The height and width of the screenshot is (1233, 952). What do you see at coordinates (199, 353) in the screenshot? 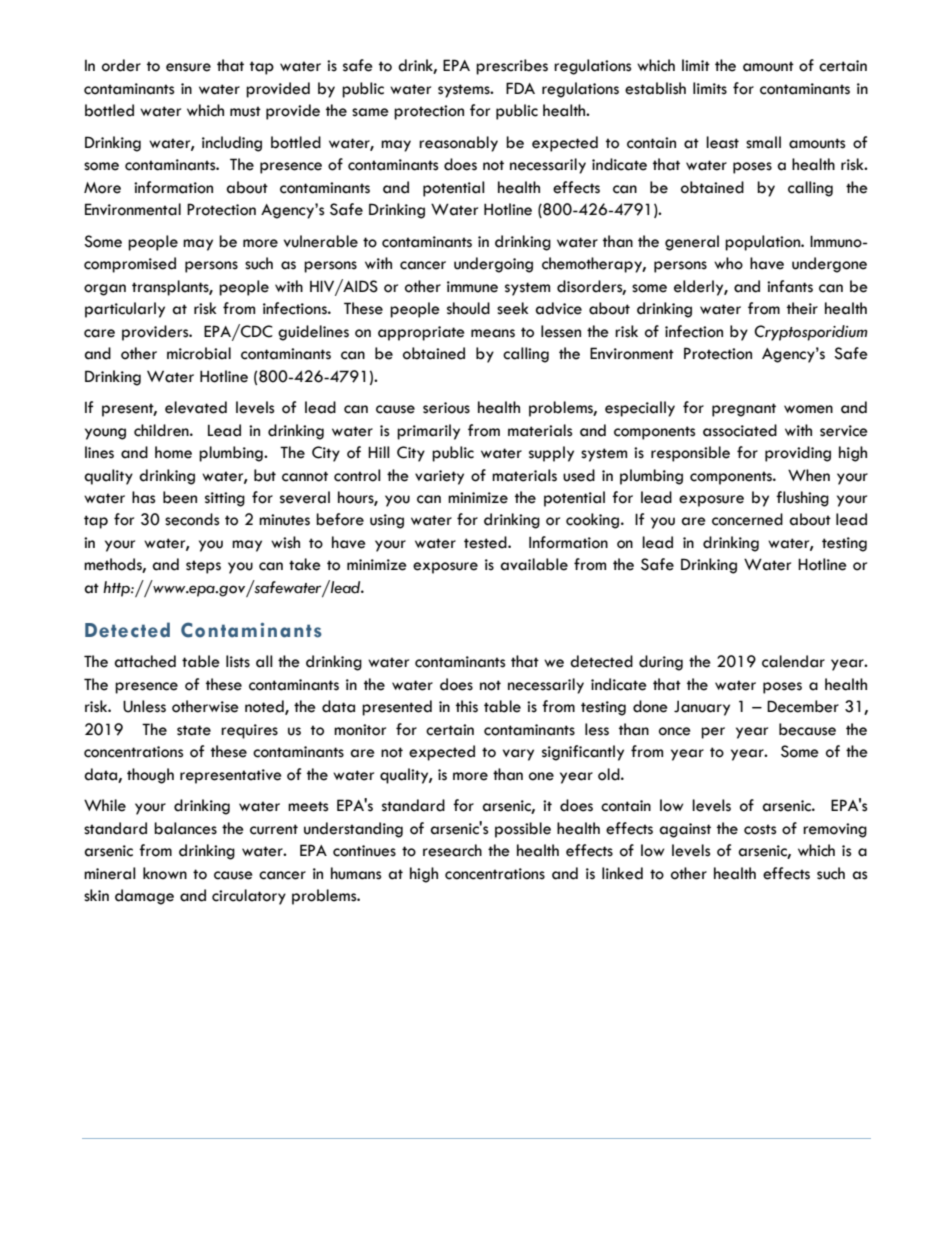
I see `microbial` at bounding box center [199, 353].
